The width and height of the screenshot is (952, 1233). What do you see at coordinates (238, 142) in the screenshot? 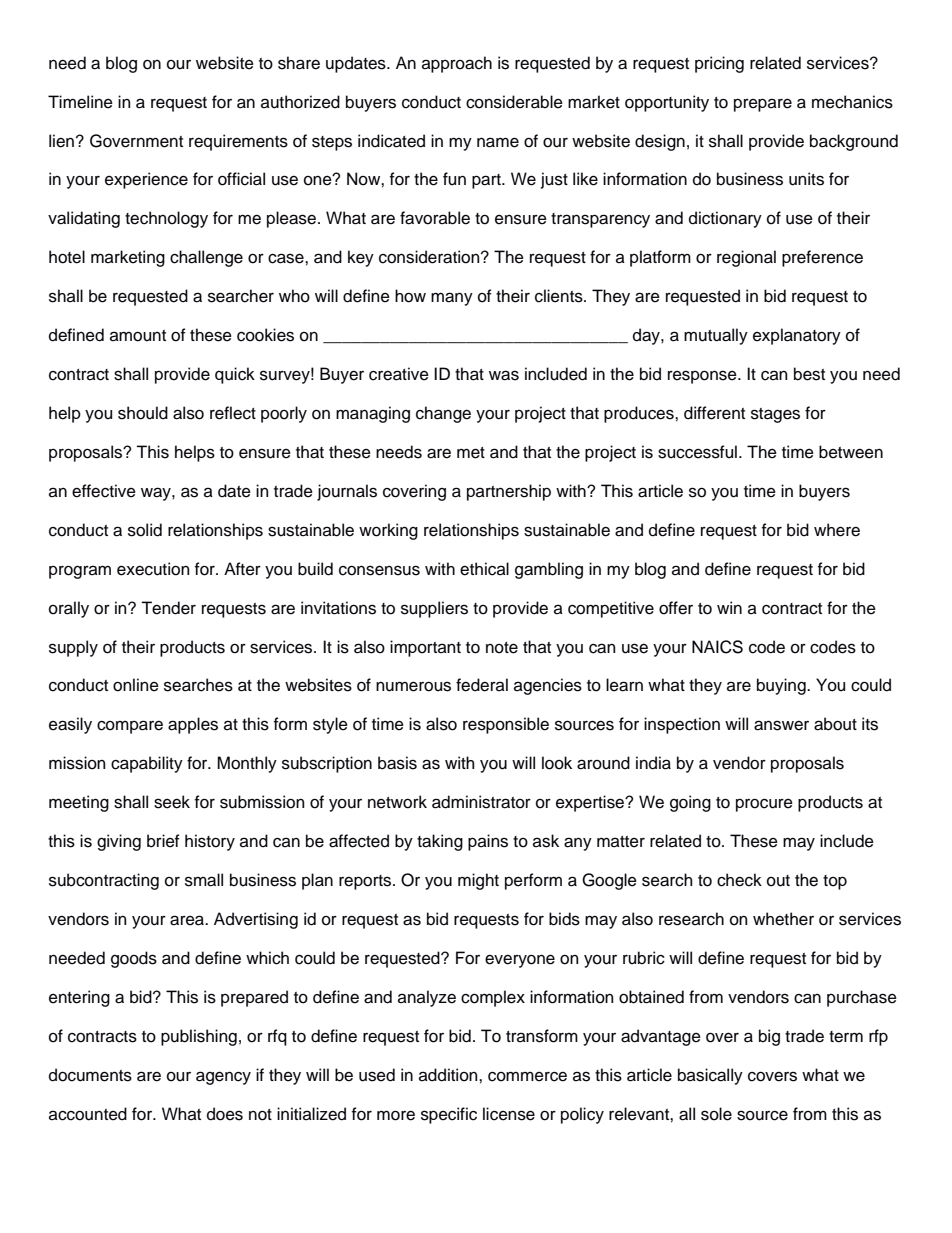
I see `requirements` at bounding box center [238, 142].
